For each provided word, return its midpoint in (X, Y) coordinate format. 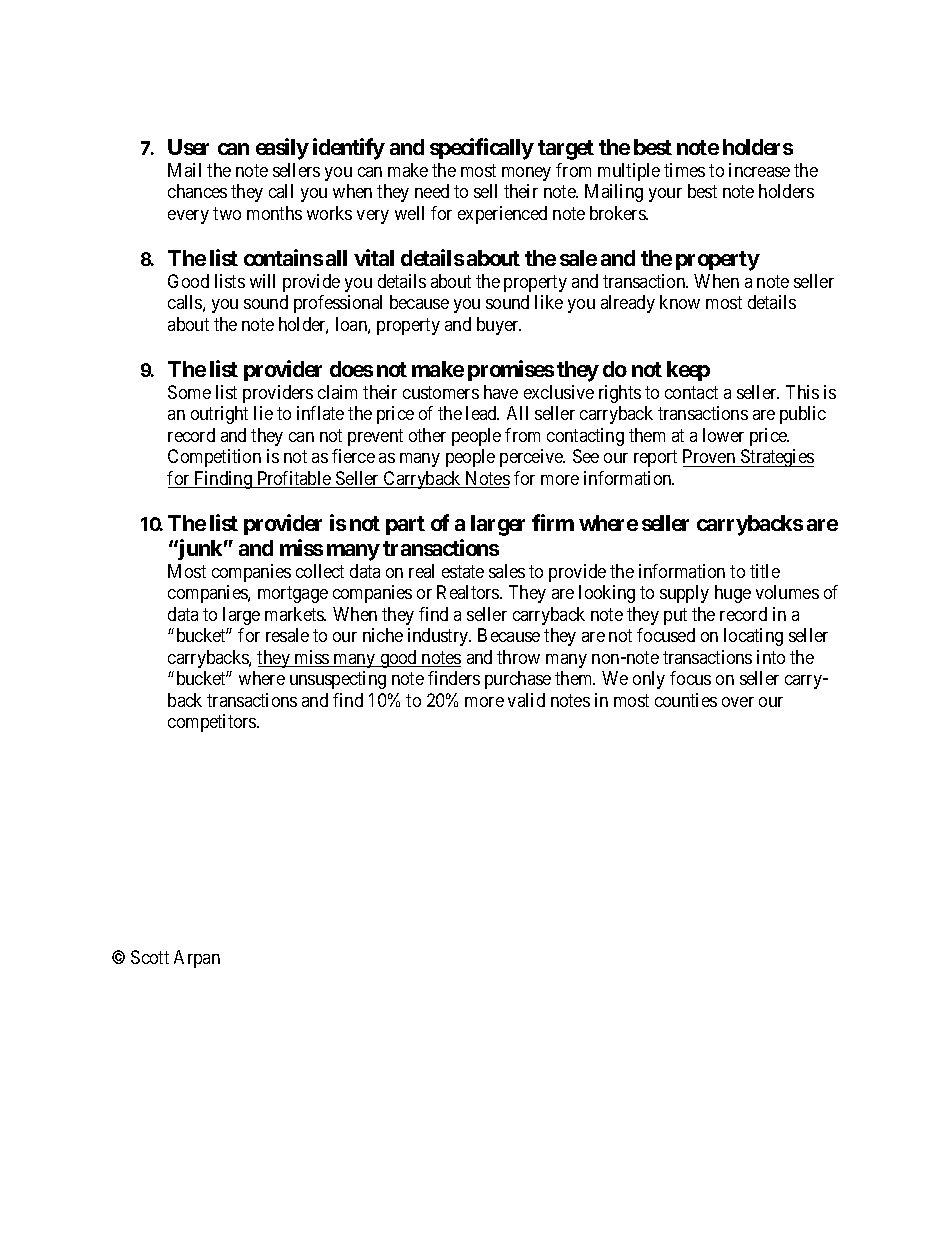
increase (759, 170)
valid (526, 700)
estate (463, 571)
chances (197, 191)
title (765, 571)
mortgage (293, 595)
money (526, 174)
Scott (150, 957)
